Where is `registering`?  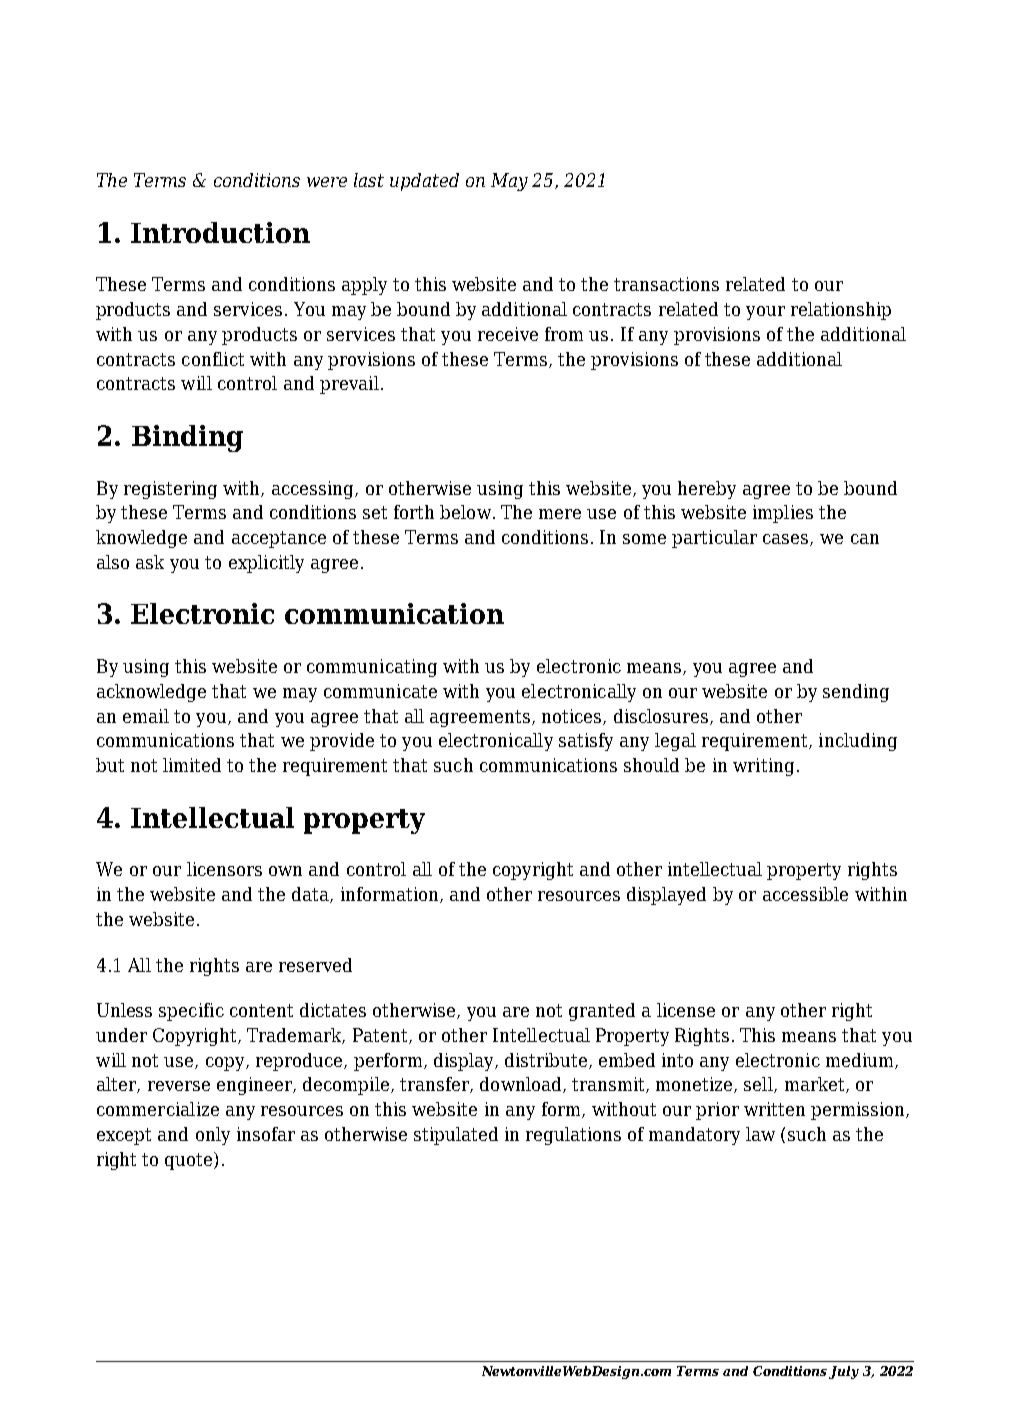
registering is located at coordinates (170, 490).
